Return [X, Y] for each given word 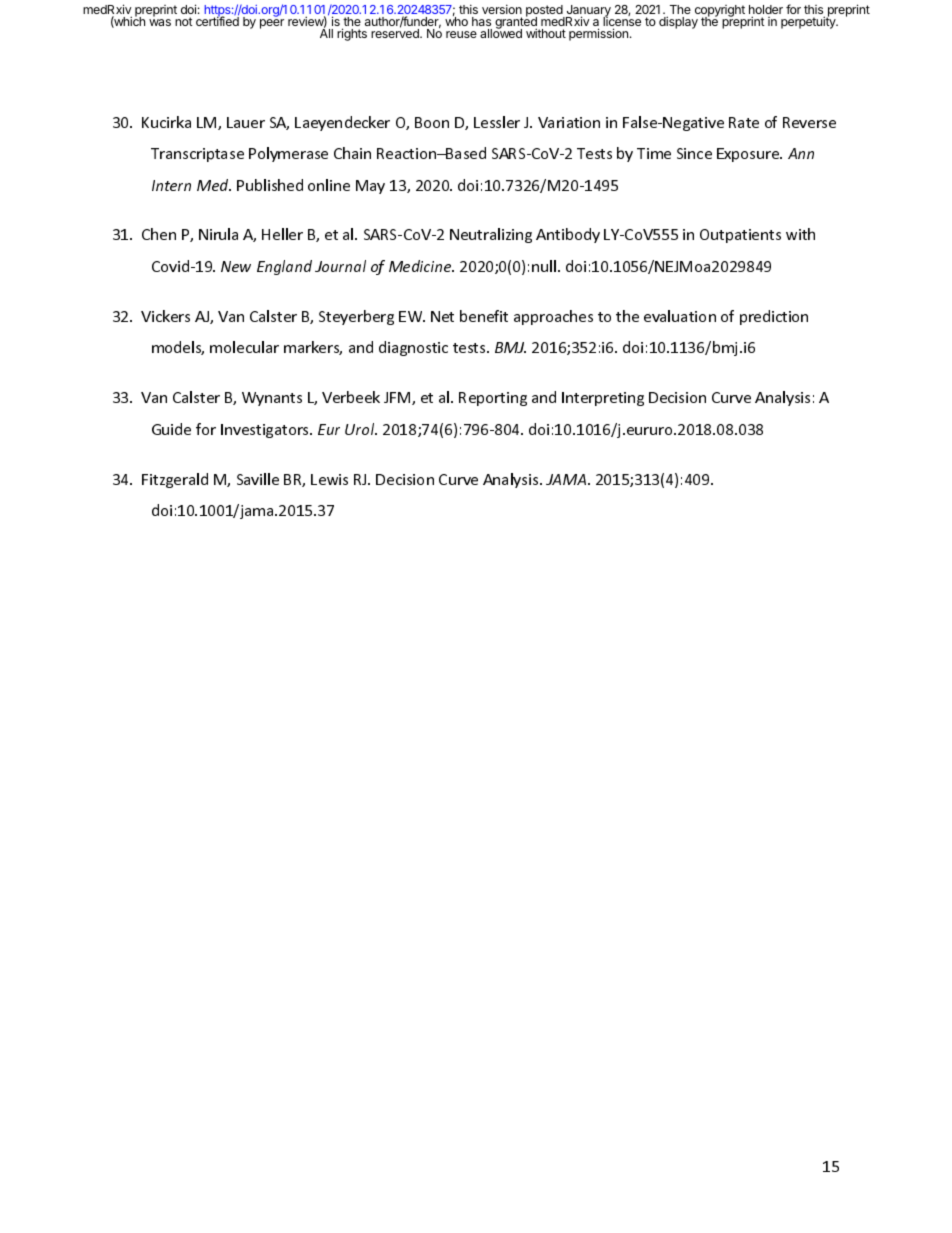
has [481, 21]
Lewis [329, 479]
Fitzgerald [175, 480]
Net [442, 316]
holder [766, 11]
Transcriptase [197, 155]
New [236, 266]
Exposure [749, 155]
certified [217, 20]
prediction [774, 317]
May [370, 187]
